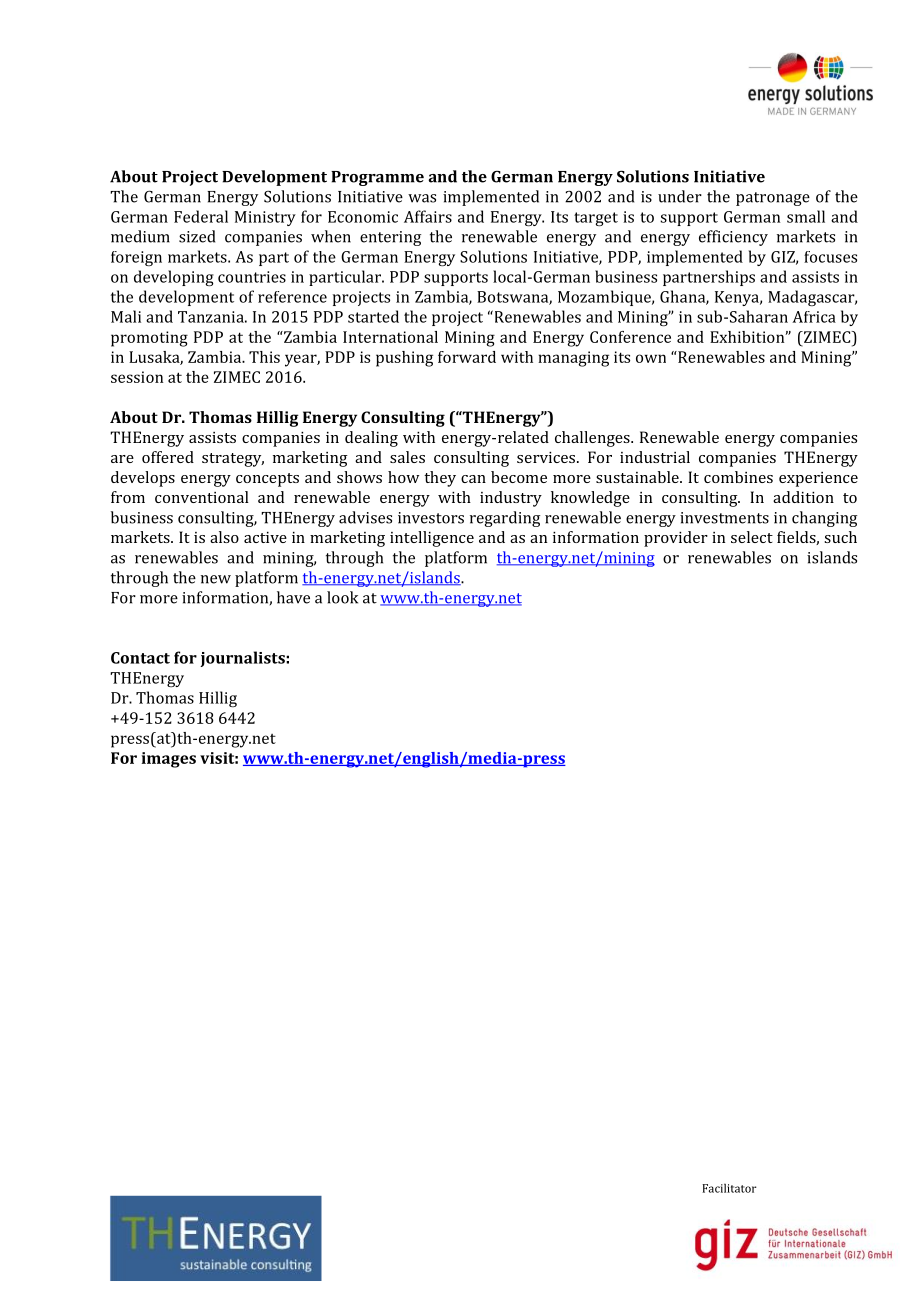 The width and height of the screenshot is (924, 1309). Describe the element at coordinates (676, 539) in the screenshot. I see `provider` at that location.
